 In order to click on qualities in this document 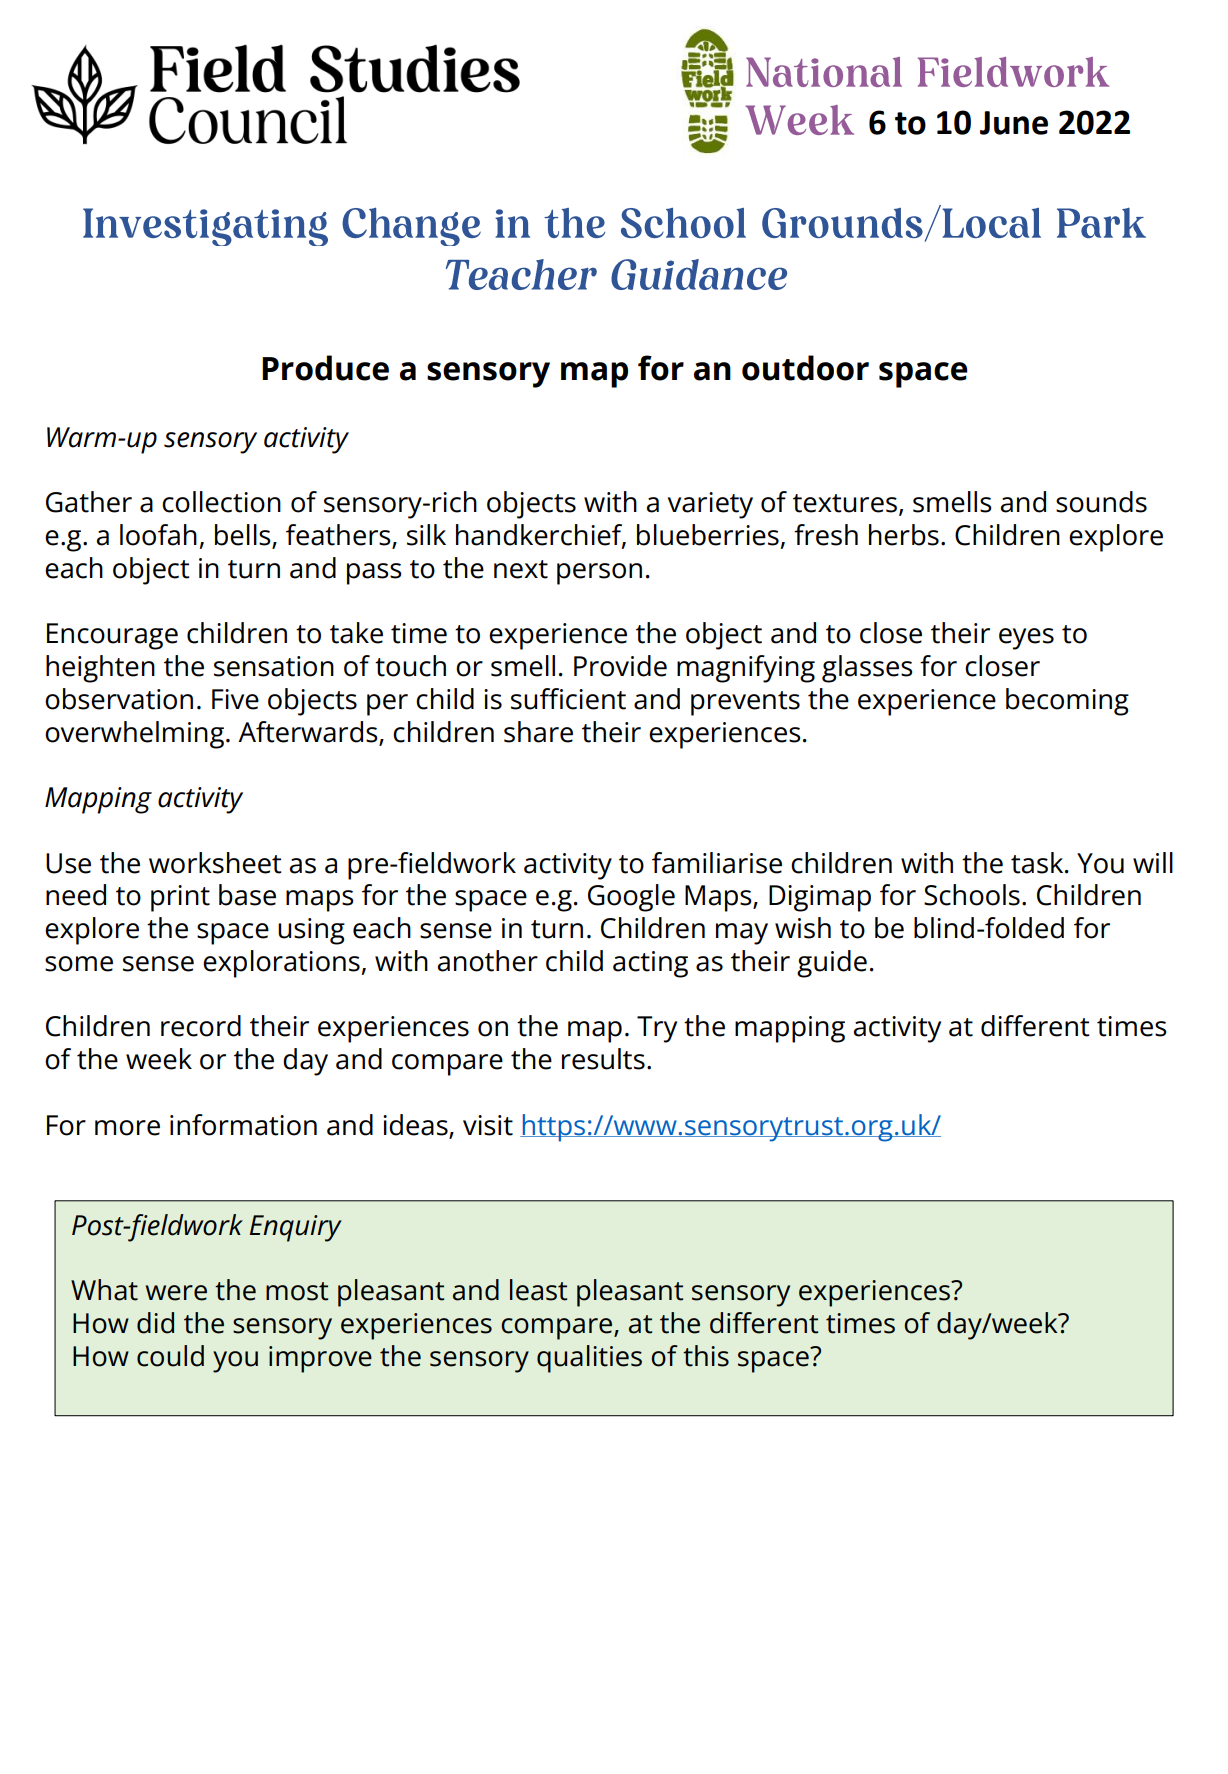, I will do `click(589, 1359)`.
